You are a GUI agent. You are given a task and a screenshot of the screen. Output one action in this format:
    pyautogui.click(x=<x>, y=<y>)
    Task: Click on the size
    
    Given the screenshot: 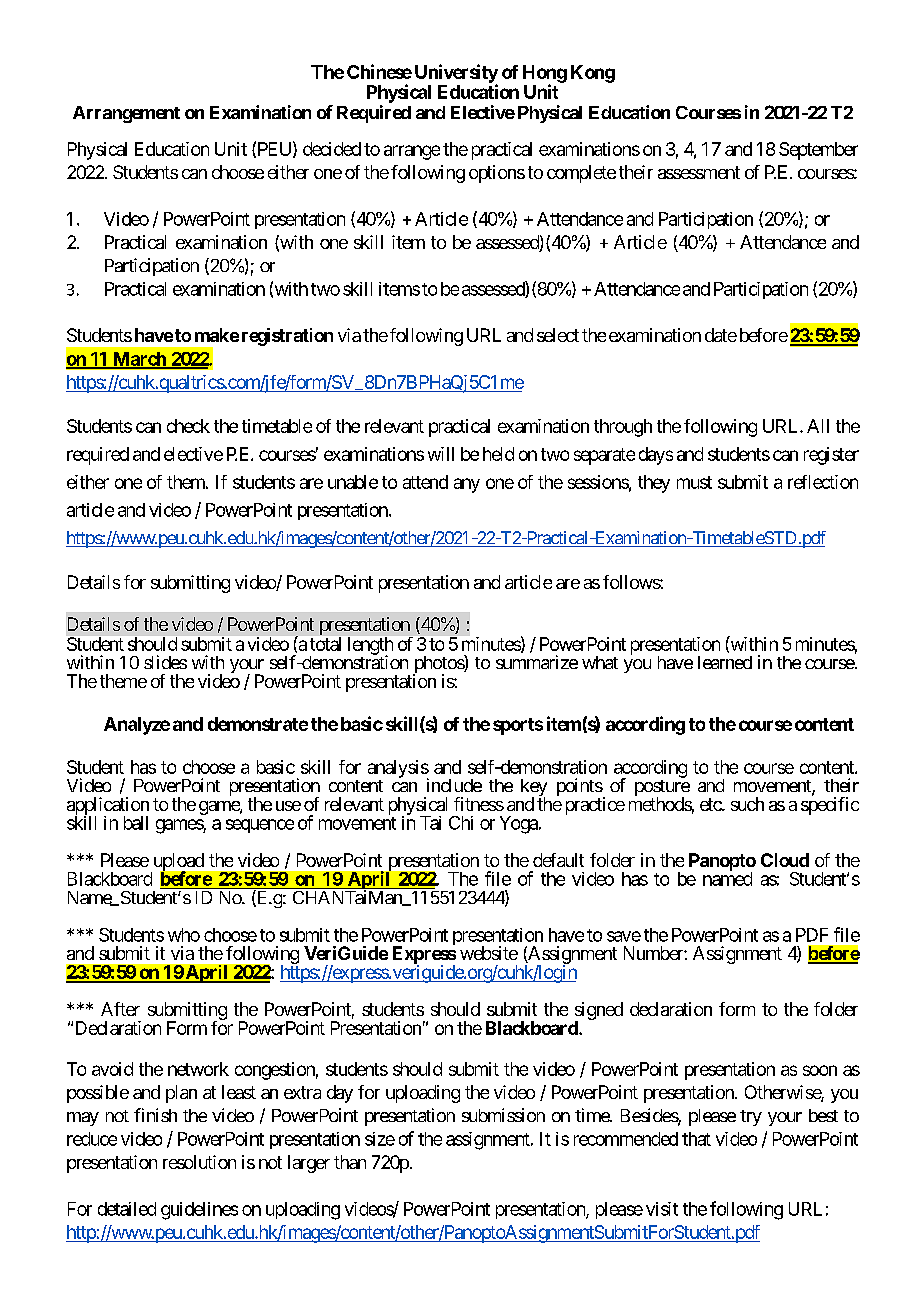 What is the action you would take?
    pyautogui.click(x=380, y=1139)
